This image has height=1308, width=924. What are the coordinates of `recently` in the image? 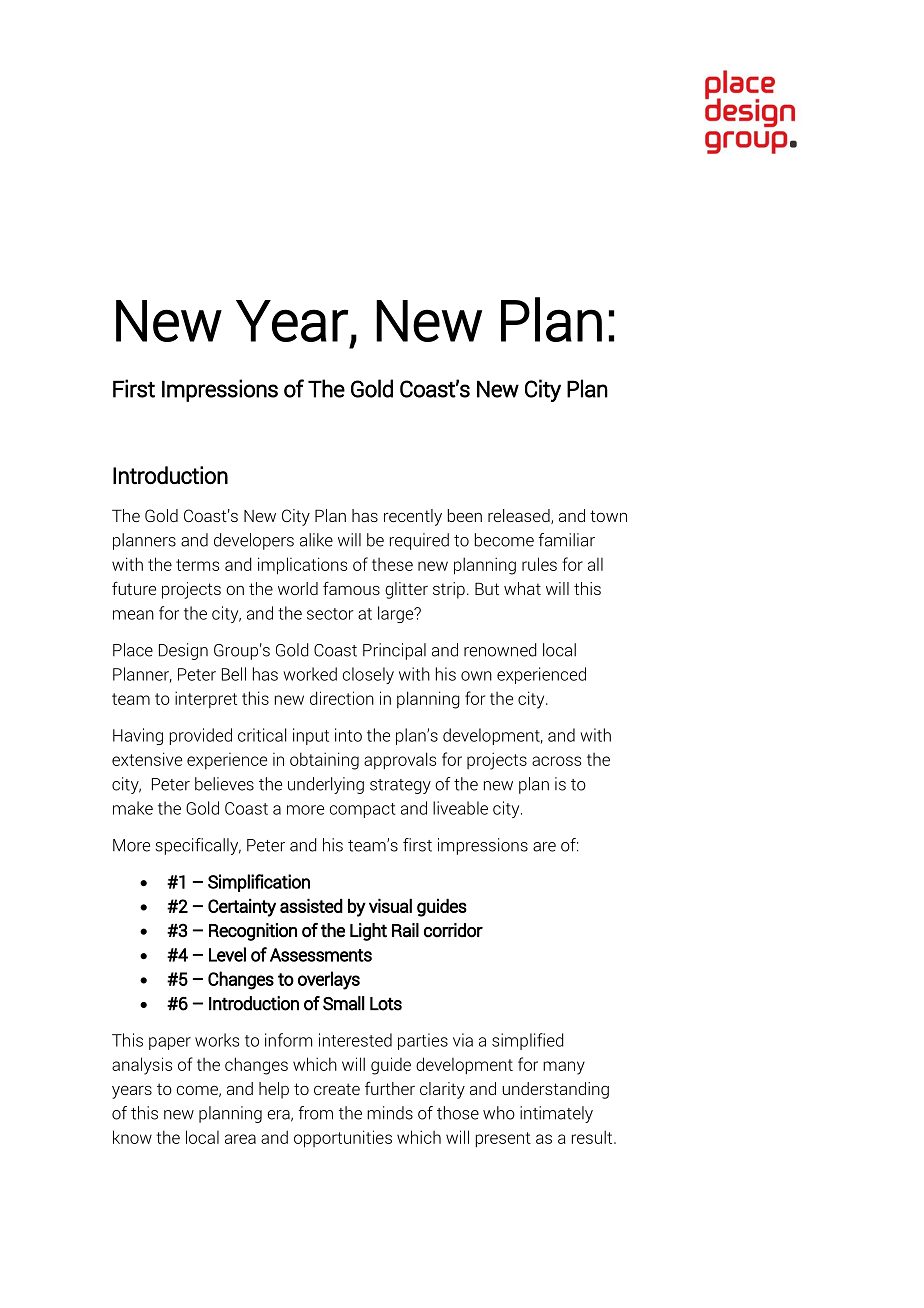 It's located at (413, 517).
